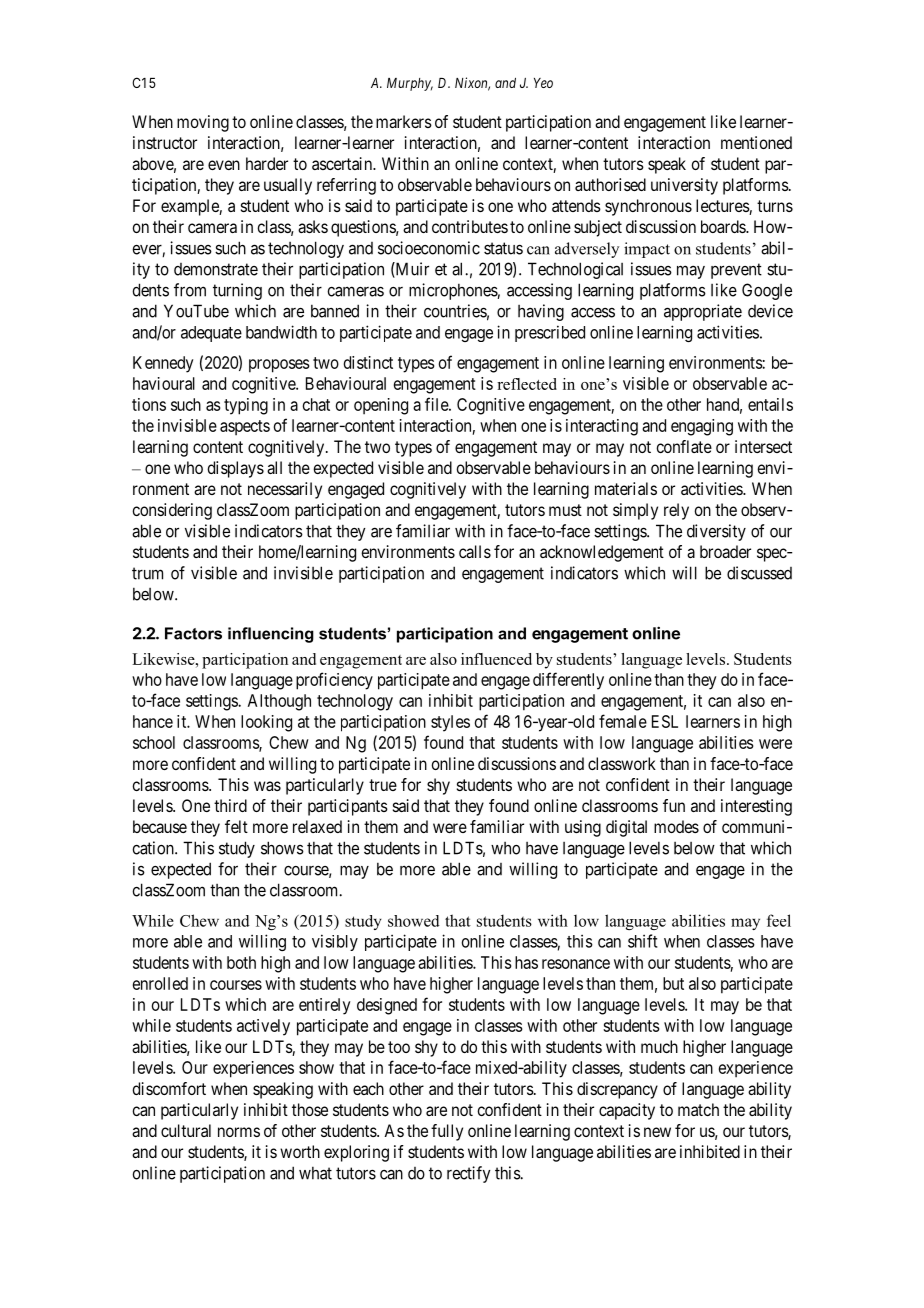  What do you see at coordinates (496, 659) in the page?
I see `influenced` at bounding box center [496, 659].
